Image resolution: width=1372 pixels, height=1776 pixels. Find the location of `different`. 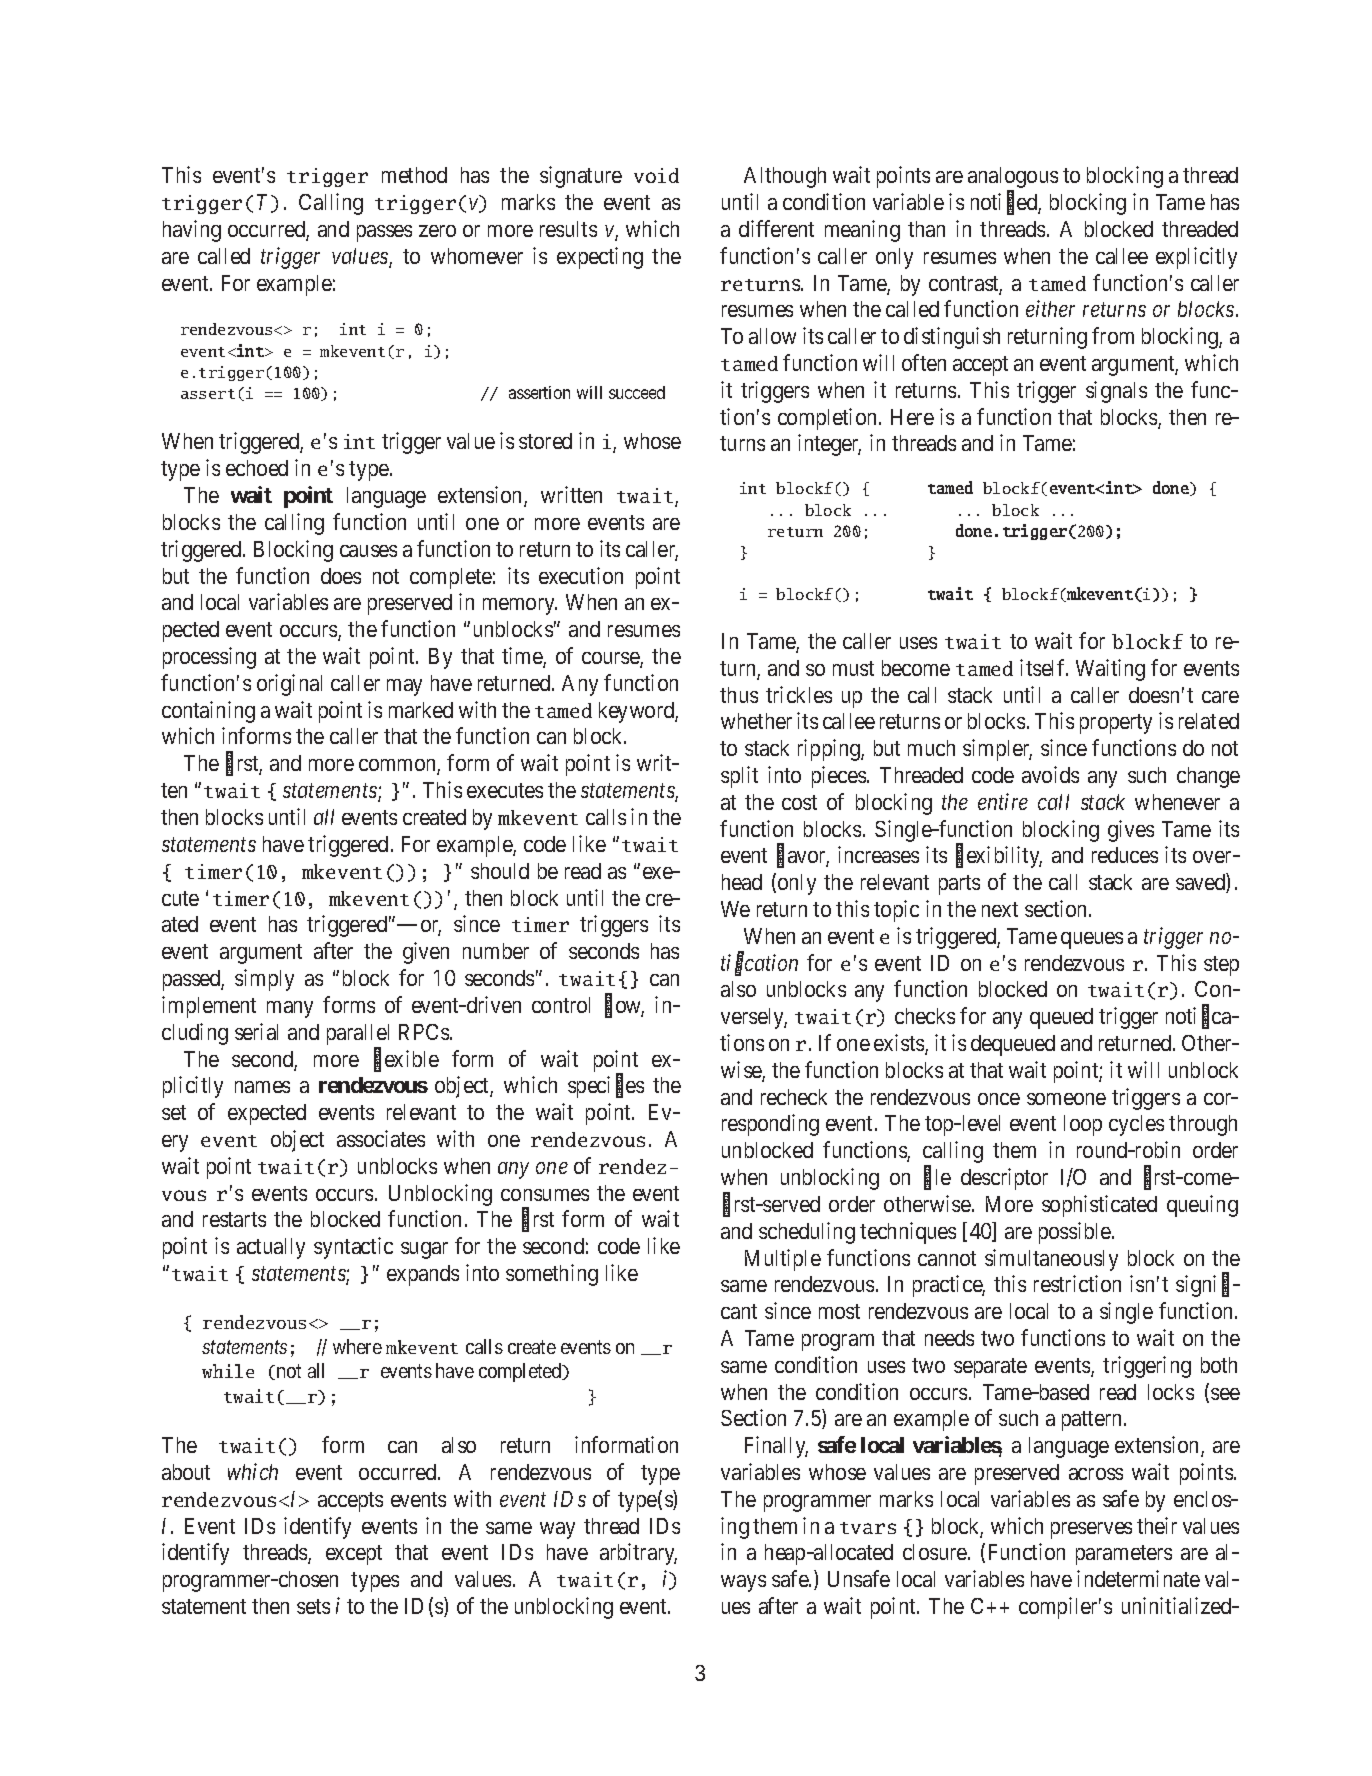

different is located at coordinates (776, 228).
